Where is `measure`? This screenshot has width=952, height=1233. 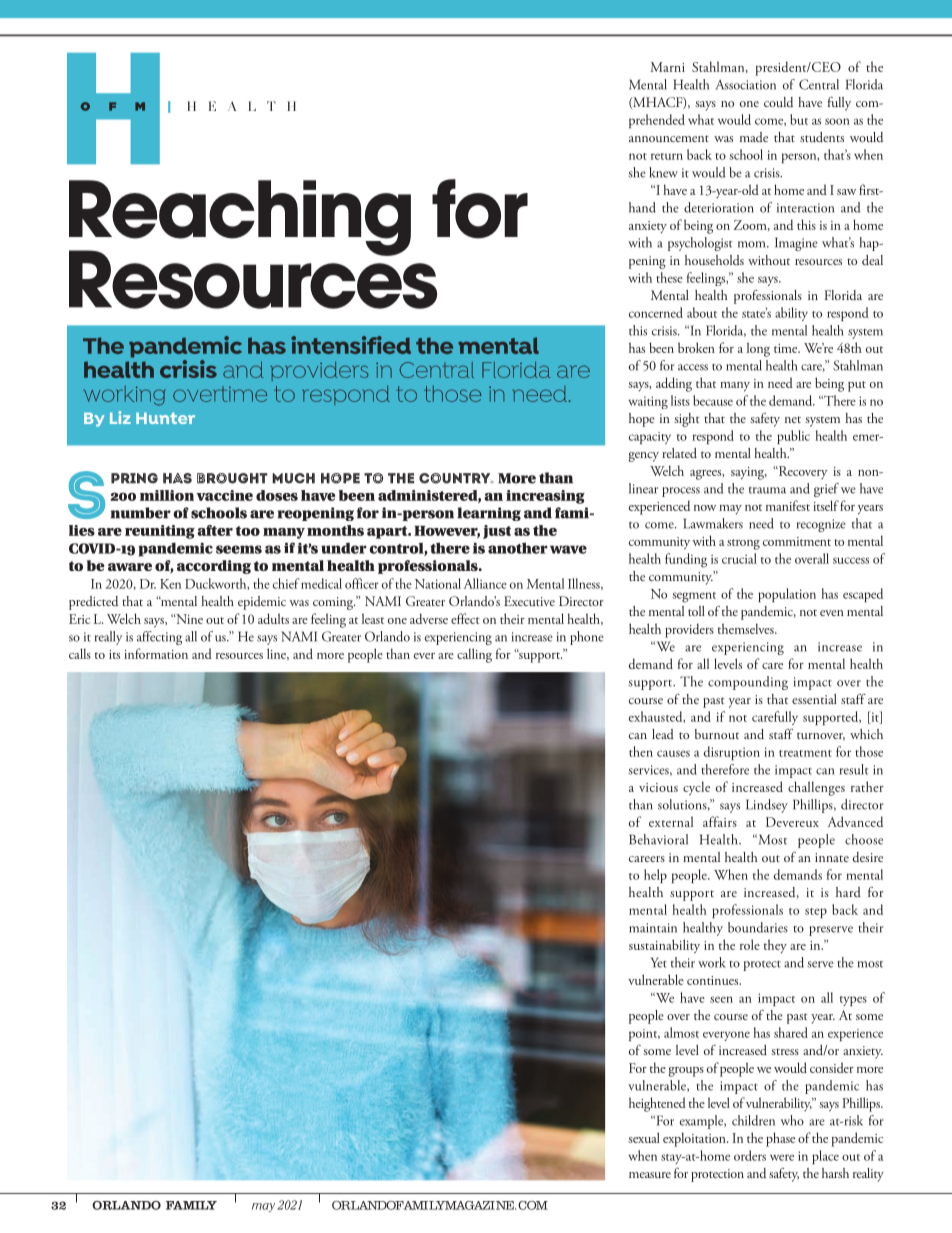 measure is located at coordinates (650, 1175).
